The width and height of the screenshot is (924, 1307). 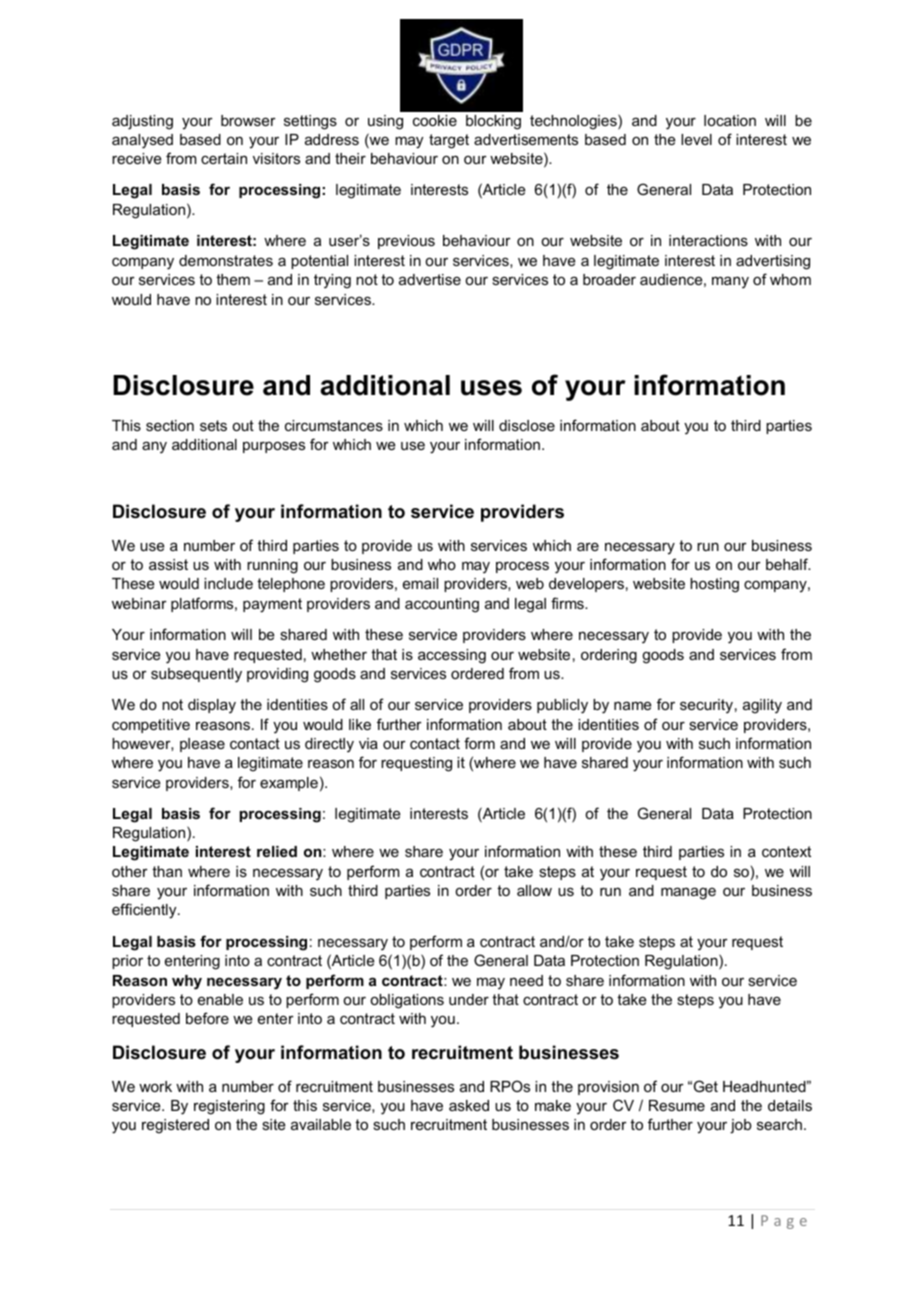 What do you see at coordinates (229, 1107) in the screenshot?
I see `registering` at bounding box center [229, 1107].
